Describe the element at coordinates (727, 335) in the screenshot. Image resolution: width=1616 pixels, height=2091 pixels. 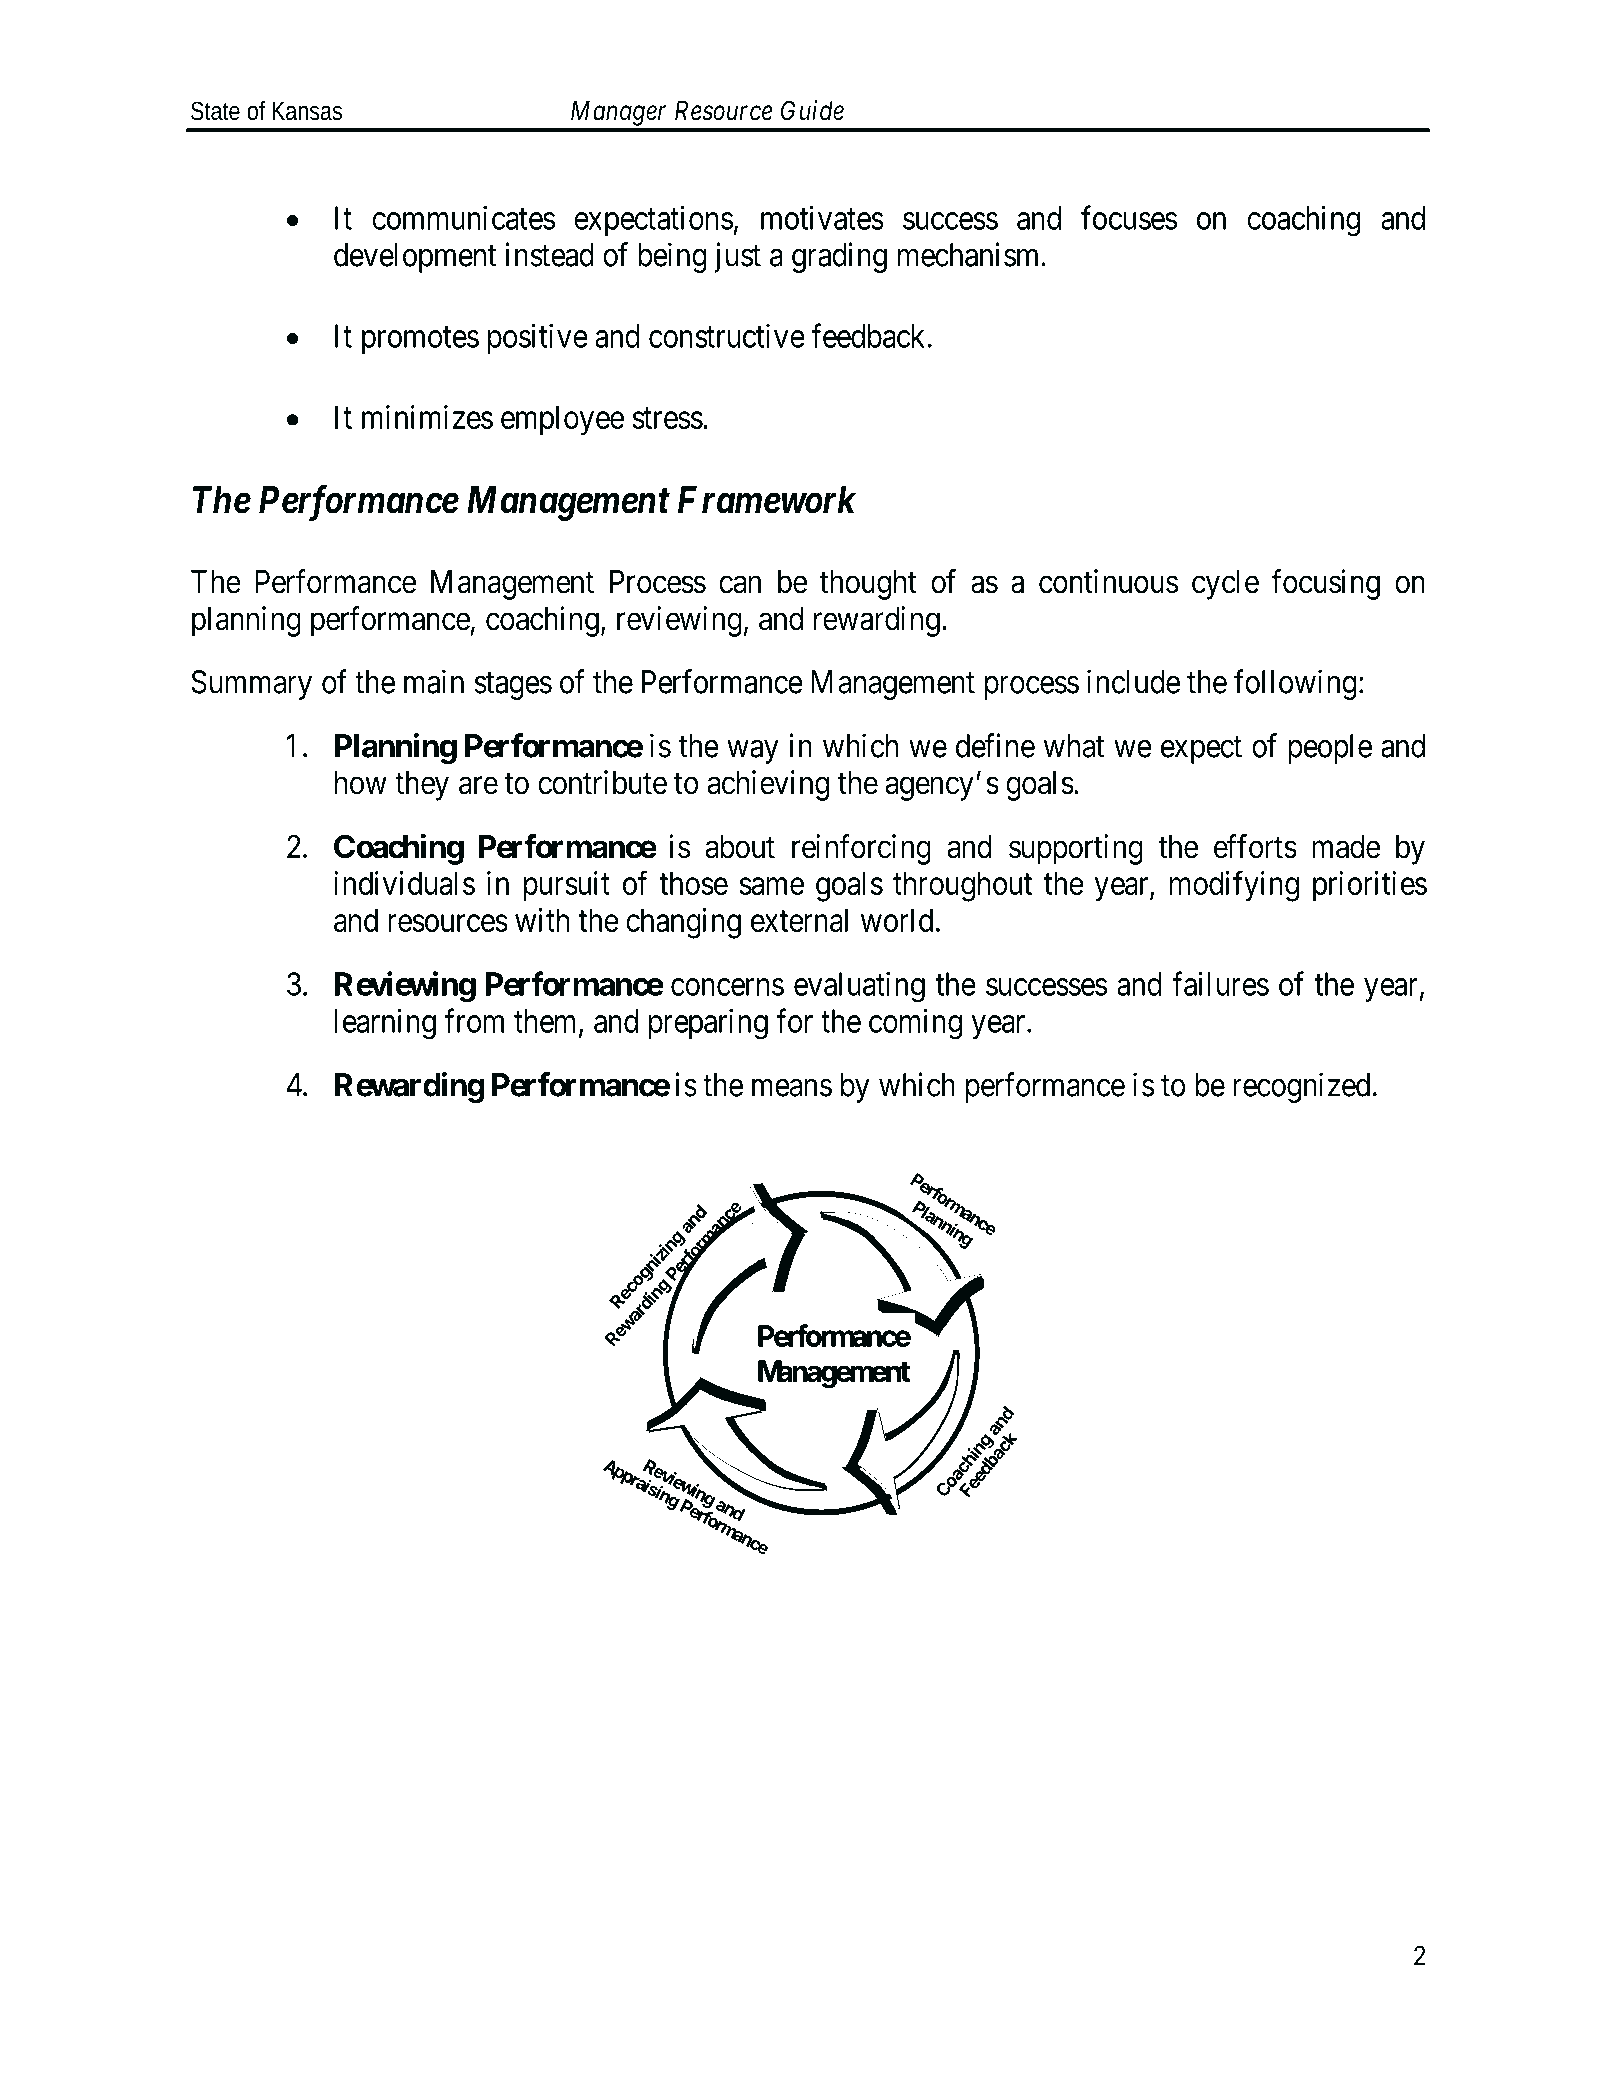
I see `constructive` at that location.
